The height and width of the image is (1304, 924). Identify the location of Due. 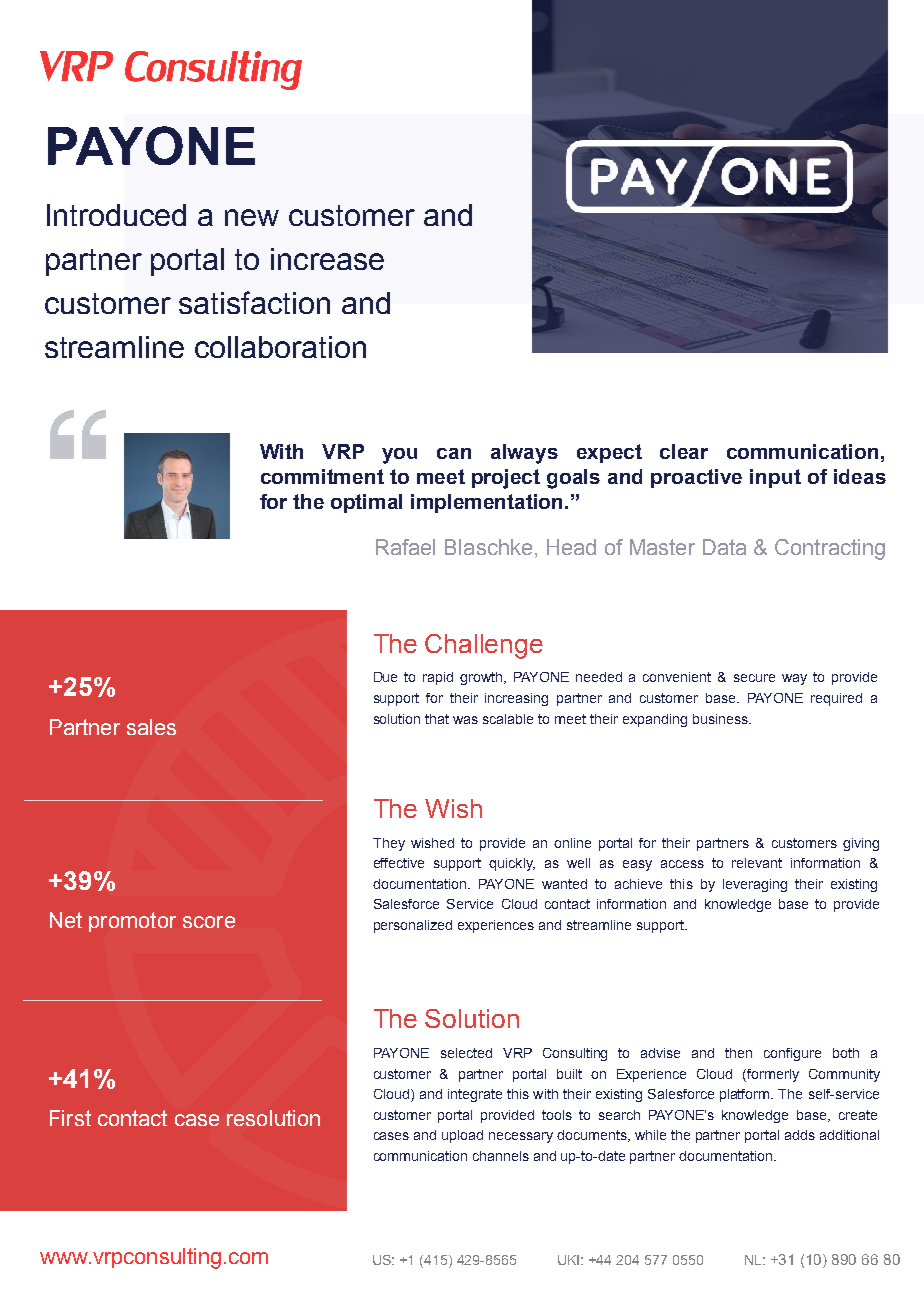
(385, 677).
